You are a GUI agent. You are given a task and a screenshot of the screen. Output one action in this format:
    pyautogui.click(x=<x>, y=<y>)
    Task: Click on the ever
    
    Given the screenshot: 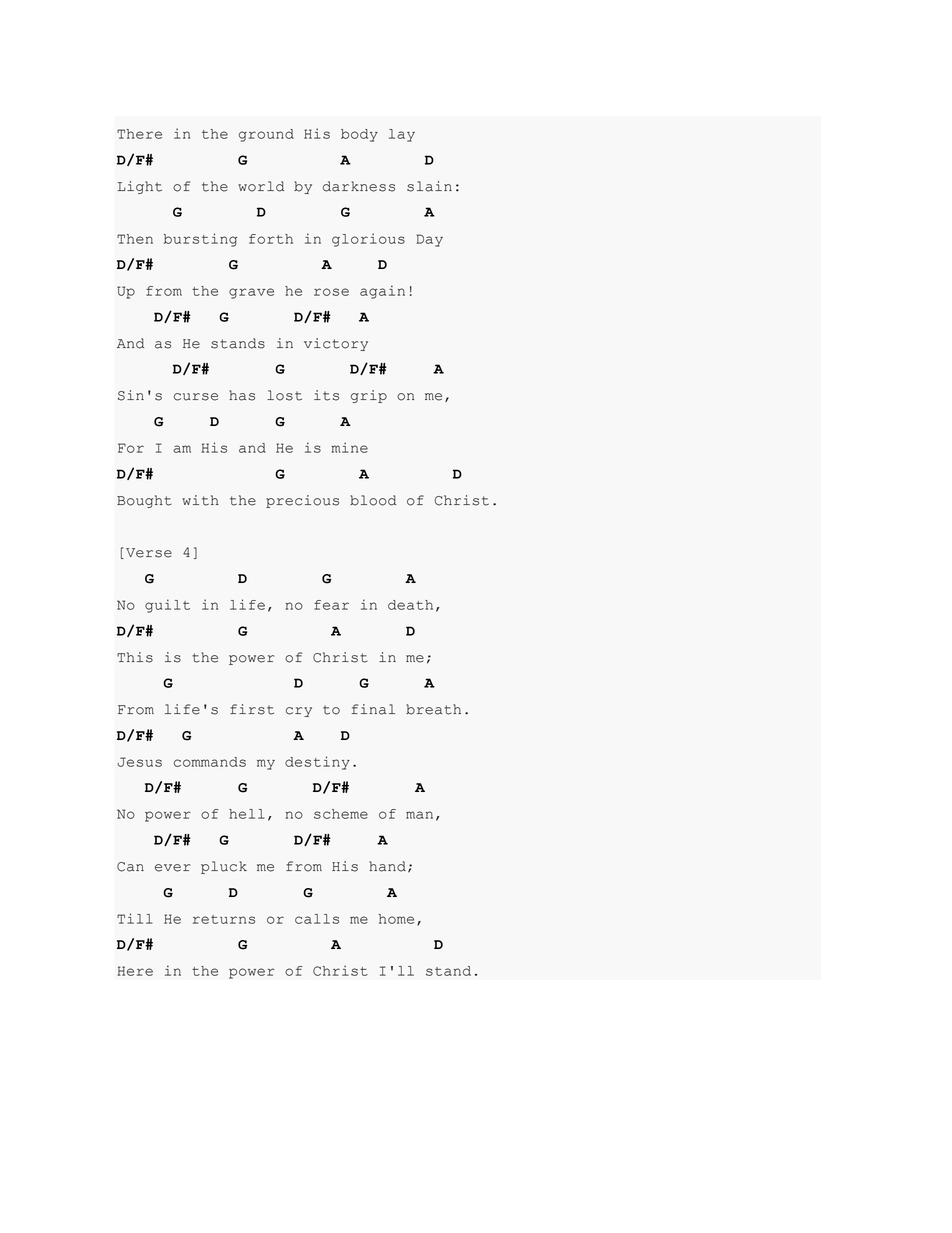 What is the action you would take?
    pyautogui.click(x=173, y=868)
